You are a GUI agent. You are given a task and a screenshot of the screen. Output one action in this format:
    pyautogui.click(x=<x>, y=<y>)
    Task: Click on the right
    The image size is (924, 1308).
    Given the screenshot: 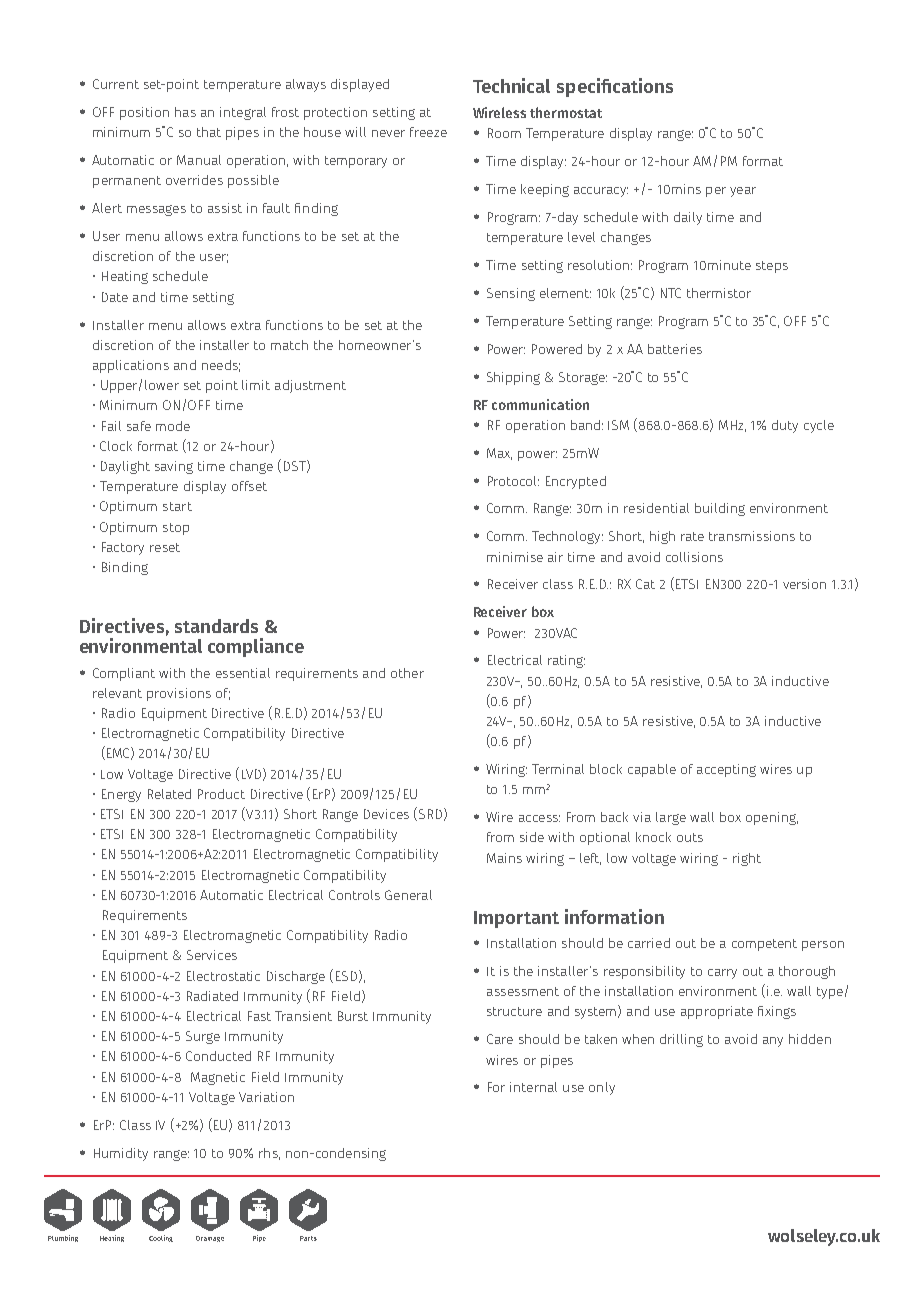 What is the action you would take?
    pyautogui.click(x=747, y=859)
